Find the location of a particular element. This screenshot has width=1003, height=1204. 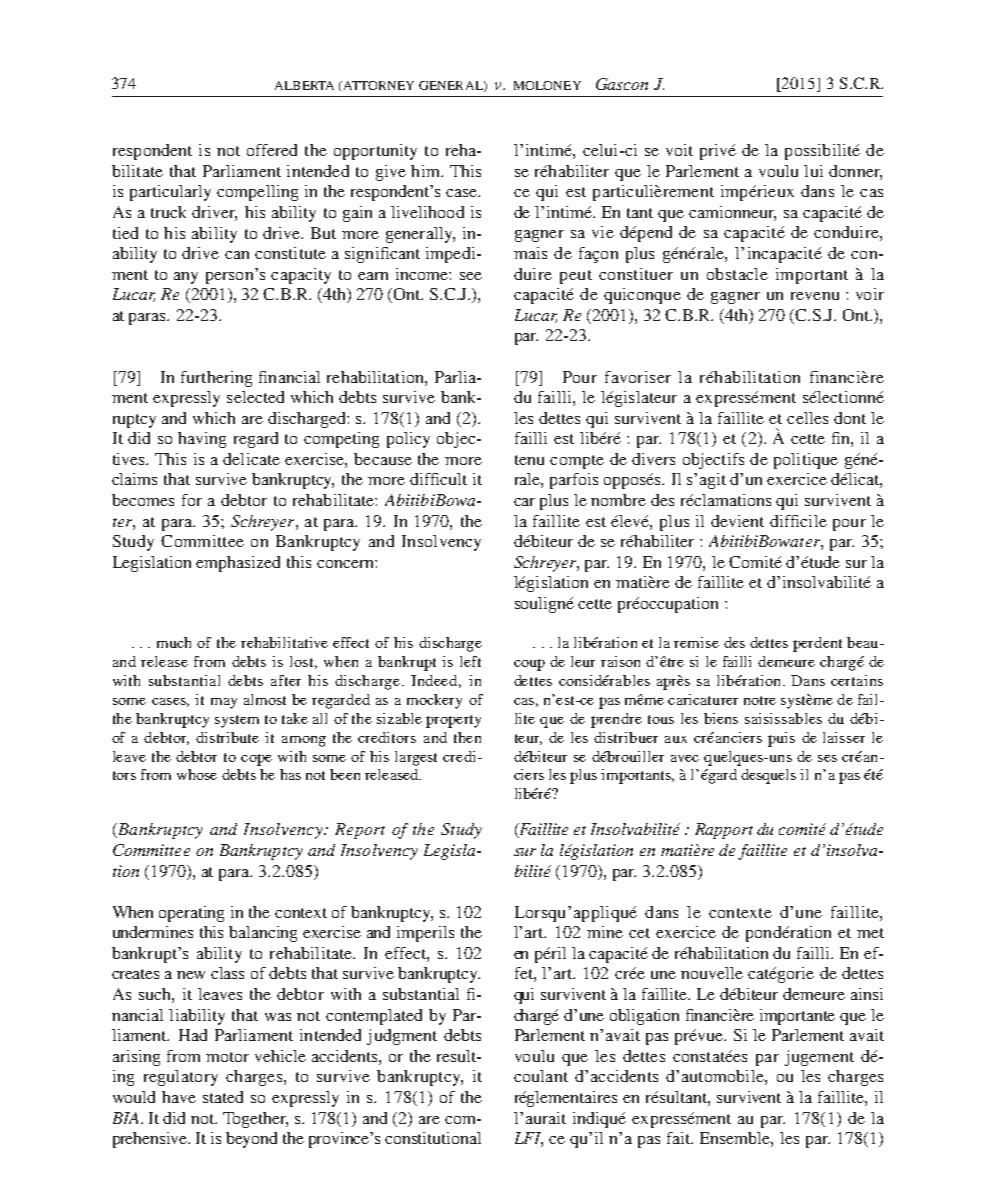

having is located at coordinates (202, 440).
